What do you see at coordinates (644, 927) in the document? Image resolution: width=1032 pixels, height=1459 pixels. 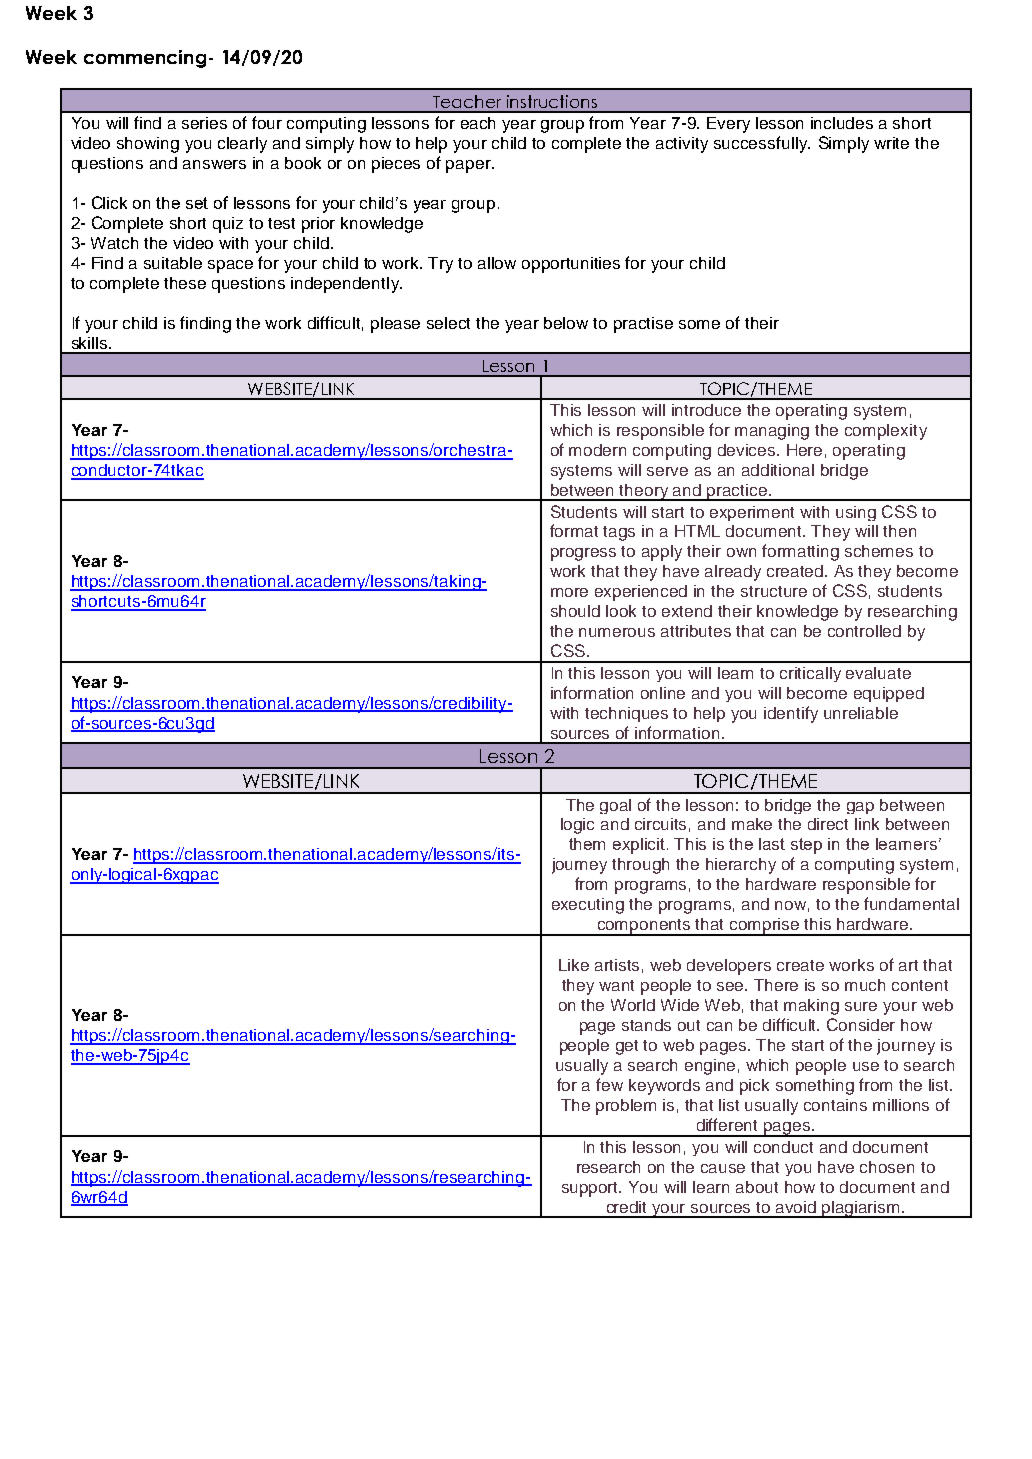 I see `components` at bounding box center [644, 927].
